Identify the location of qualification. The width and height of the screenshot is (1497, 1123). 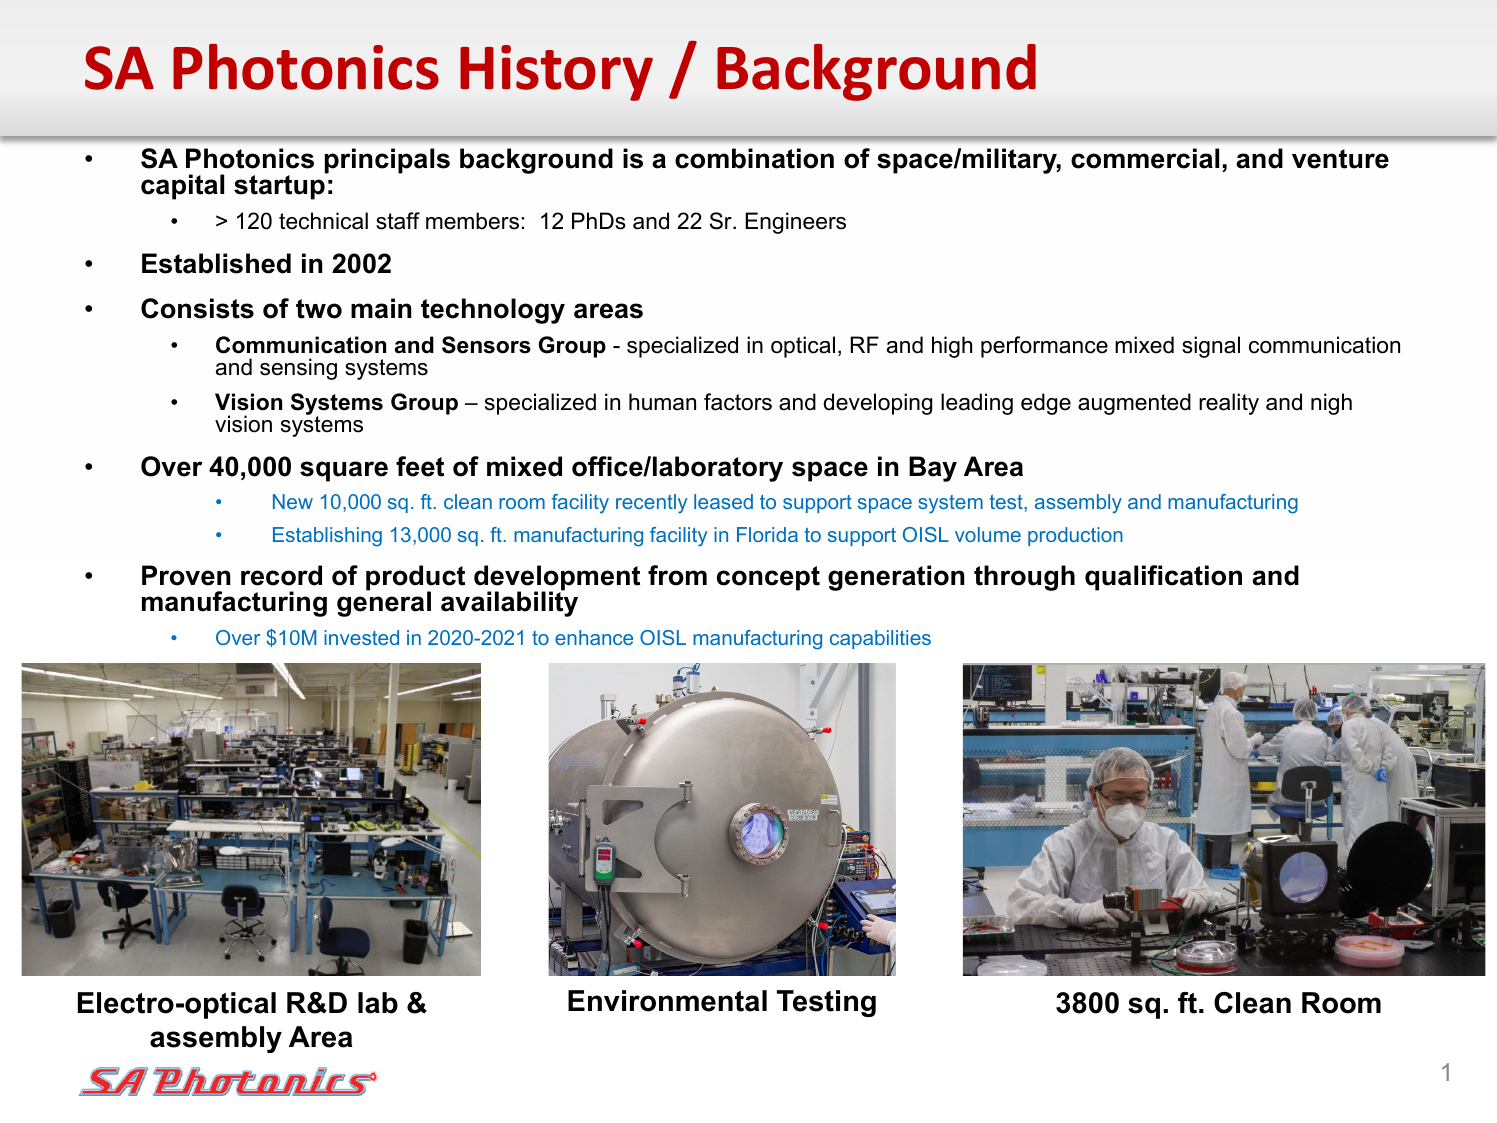
(1163, 578).
